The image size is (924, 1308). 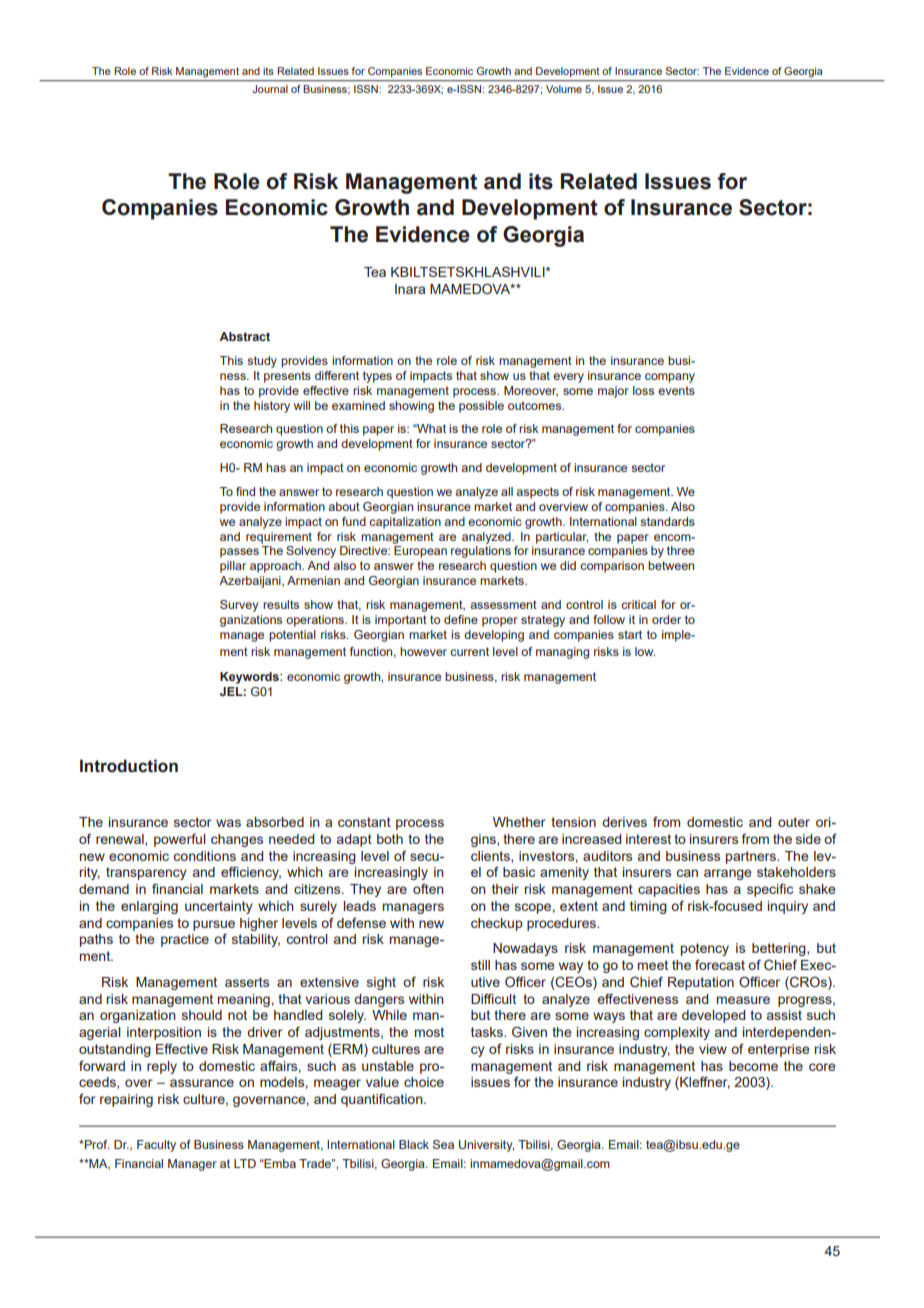 What do you see at coordinates (564, 89) in the page?
I see `Volume` at bounding box center [564, 89].
